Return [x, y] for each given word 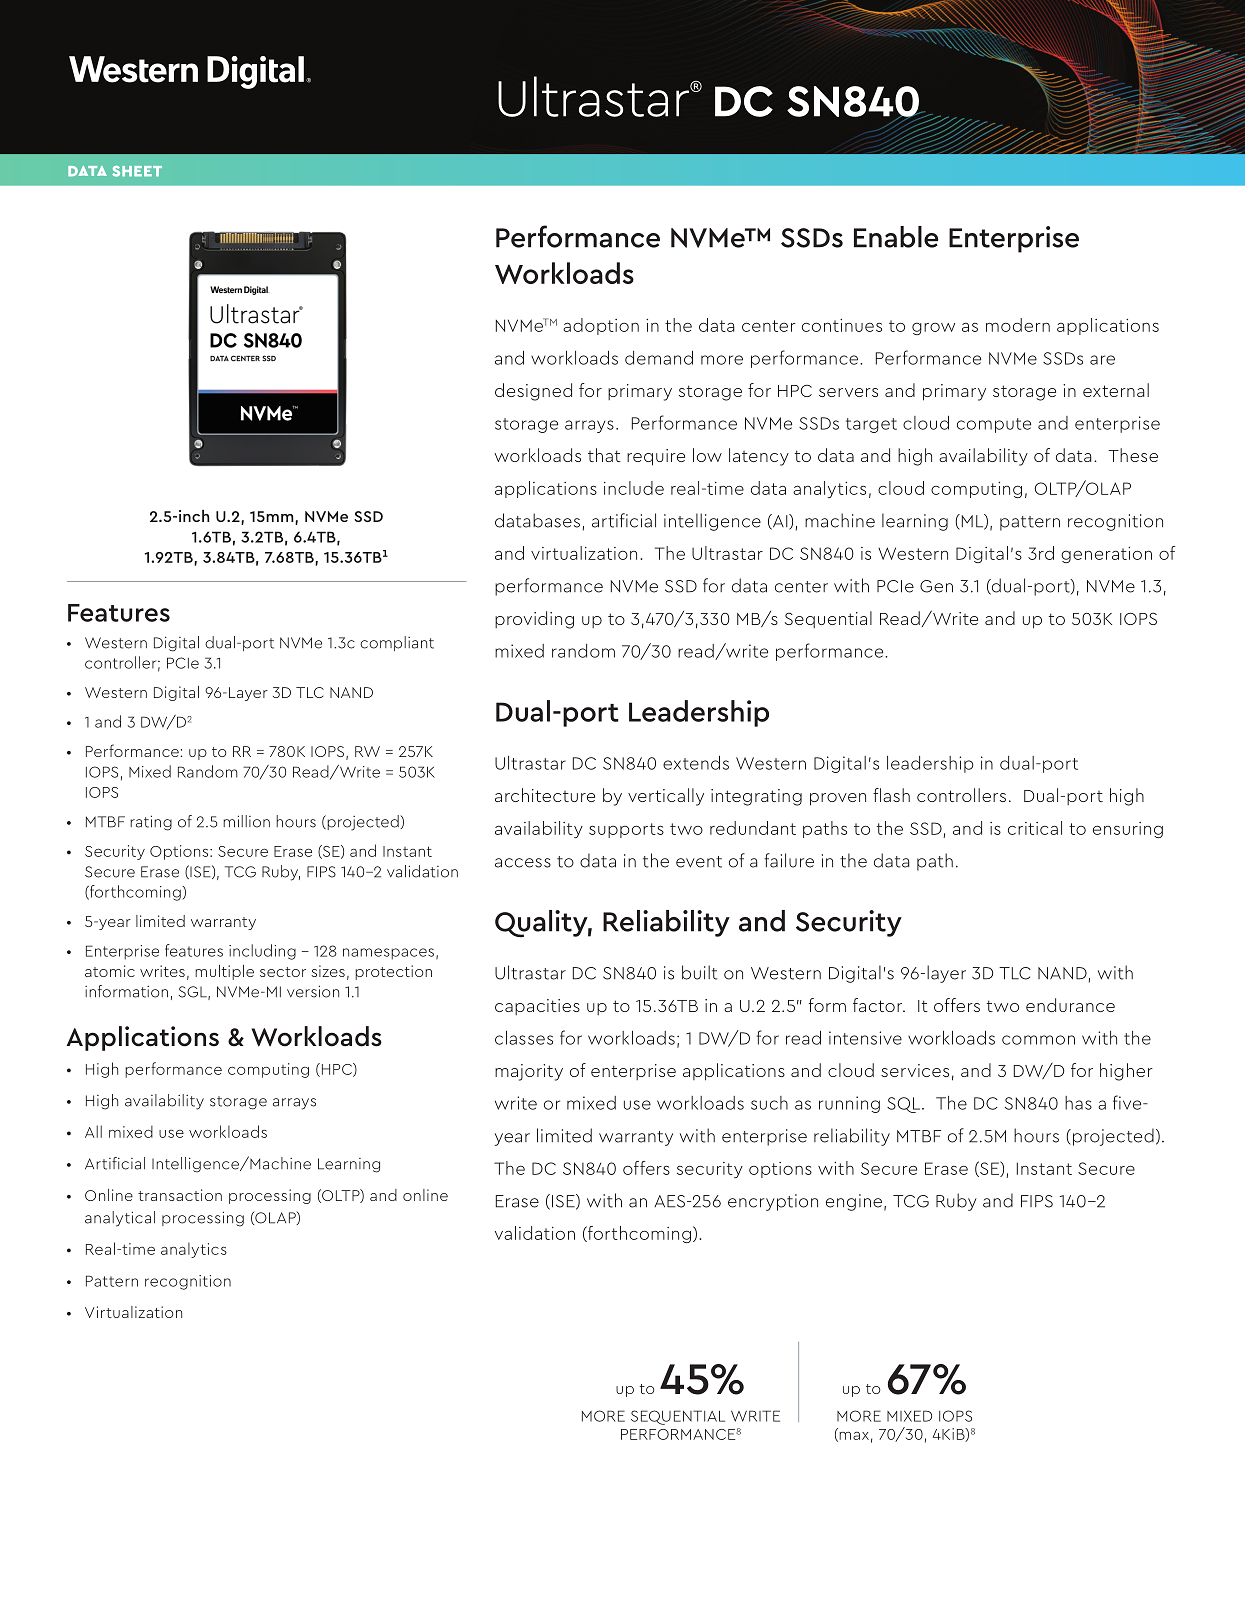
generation [1106, 555]
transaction [180, 1195]
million [246, 821]
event [699, 862]
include [634, 488]
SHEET [137, 171]
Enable [896, 237]
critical [1035, 828]
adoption [601, 326]
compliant [397, 643]
